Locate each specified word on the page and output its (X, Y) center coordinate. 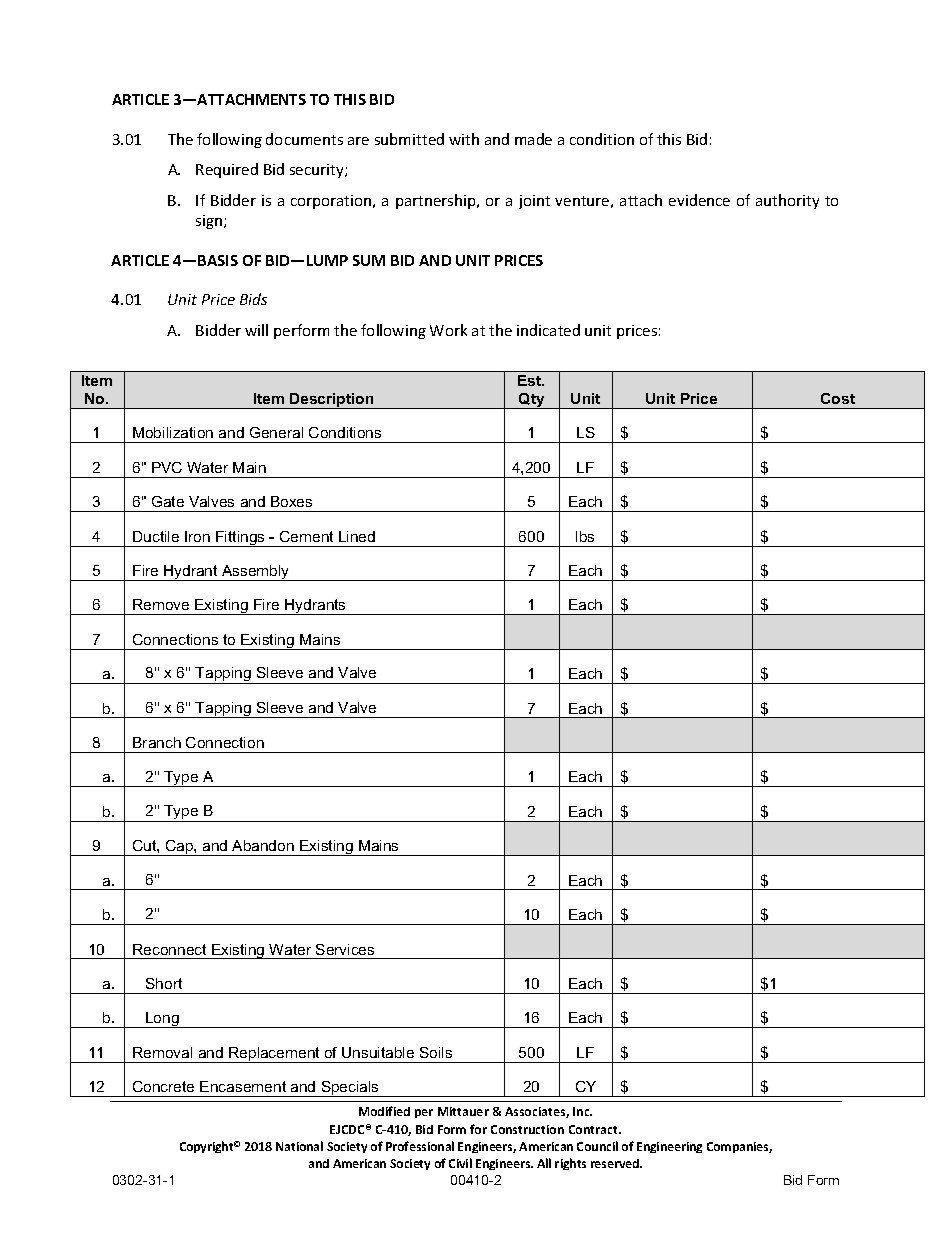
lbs (585, 536)
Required (227, 170)
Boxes (291, 501)
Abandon (263, 845)
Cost (838, 398)
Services (345, 949)
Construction (527, 1129)
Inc (582, 1111)
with (464, 139)
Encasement (243, 1086)
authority (787, 201)
